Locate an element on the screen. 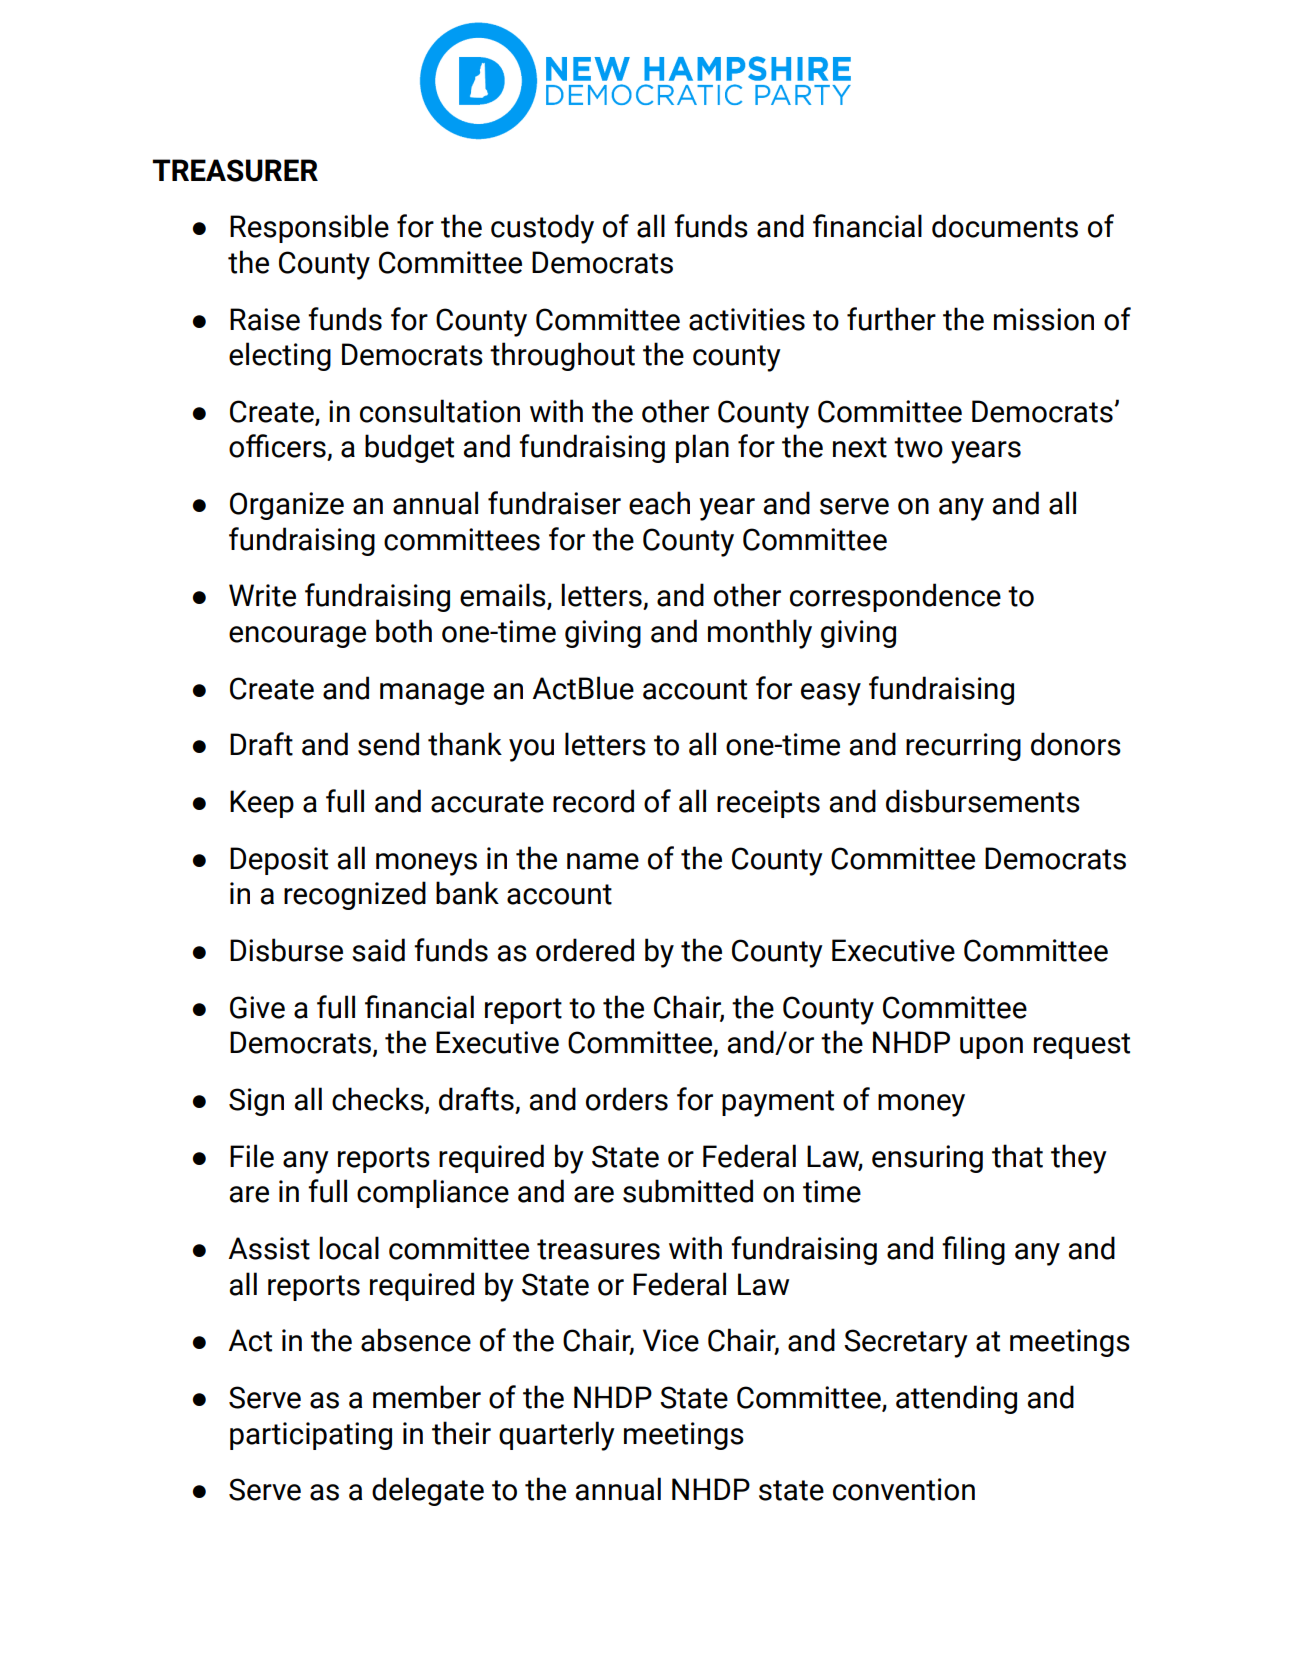  quarterly is located at coordinates (557, 1436).
